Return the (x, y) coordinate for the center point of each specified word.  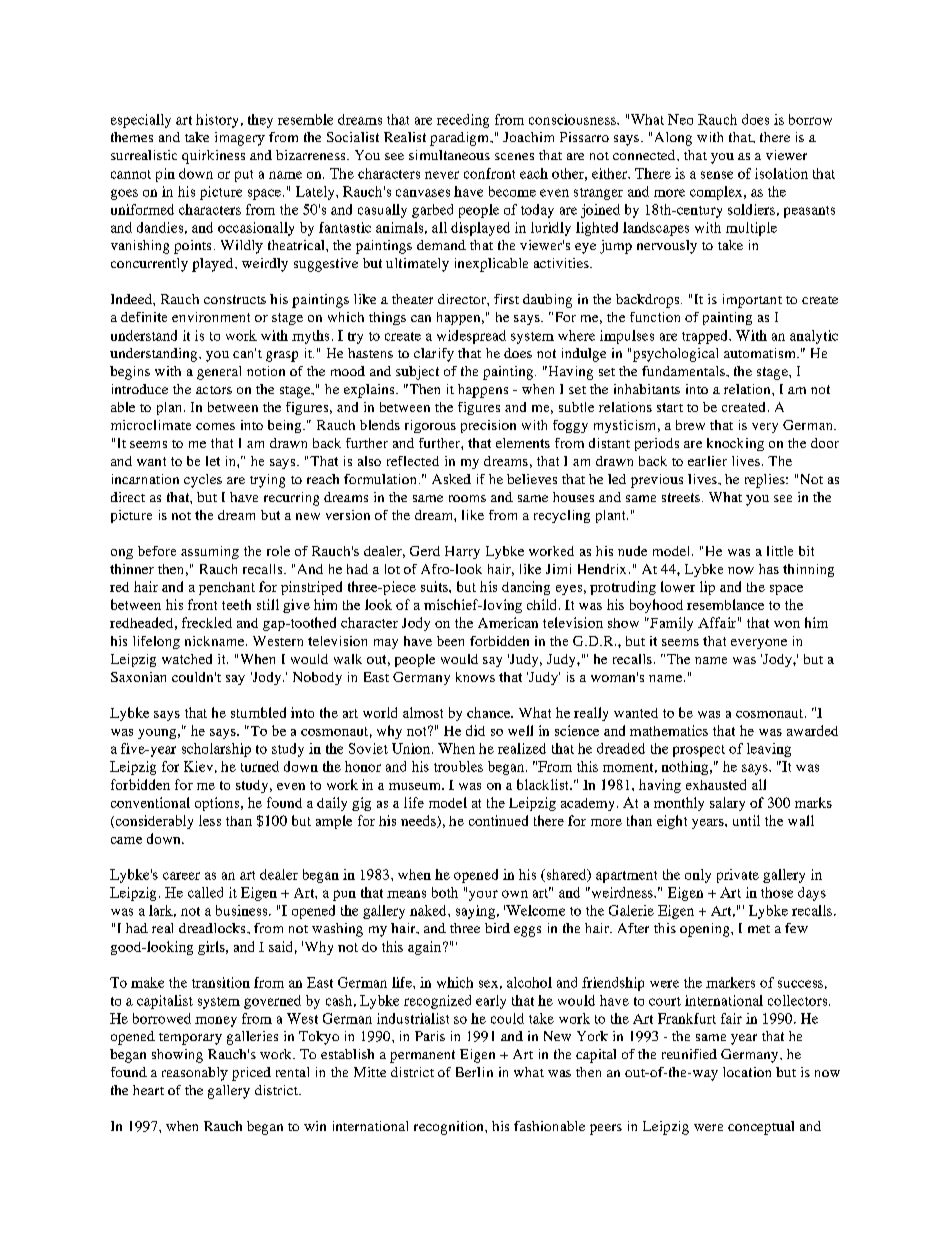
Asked (451, 479)
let (213, 461)
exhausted (716, 784)
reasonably (195, 1074)
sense (717, 175)
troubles (458, 766)
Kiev (198, 766)
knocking (735, 444)
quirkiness (213, 157)
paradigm (460, 139)
